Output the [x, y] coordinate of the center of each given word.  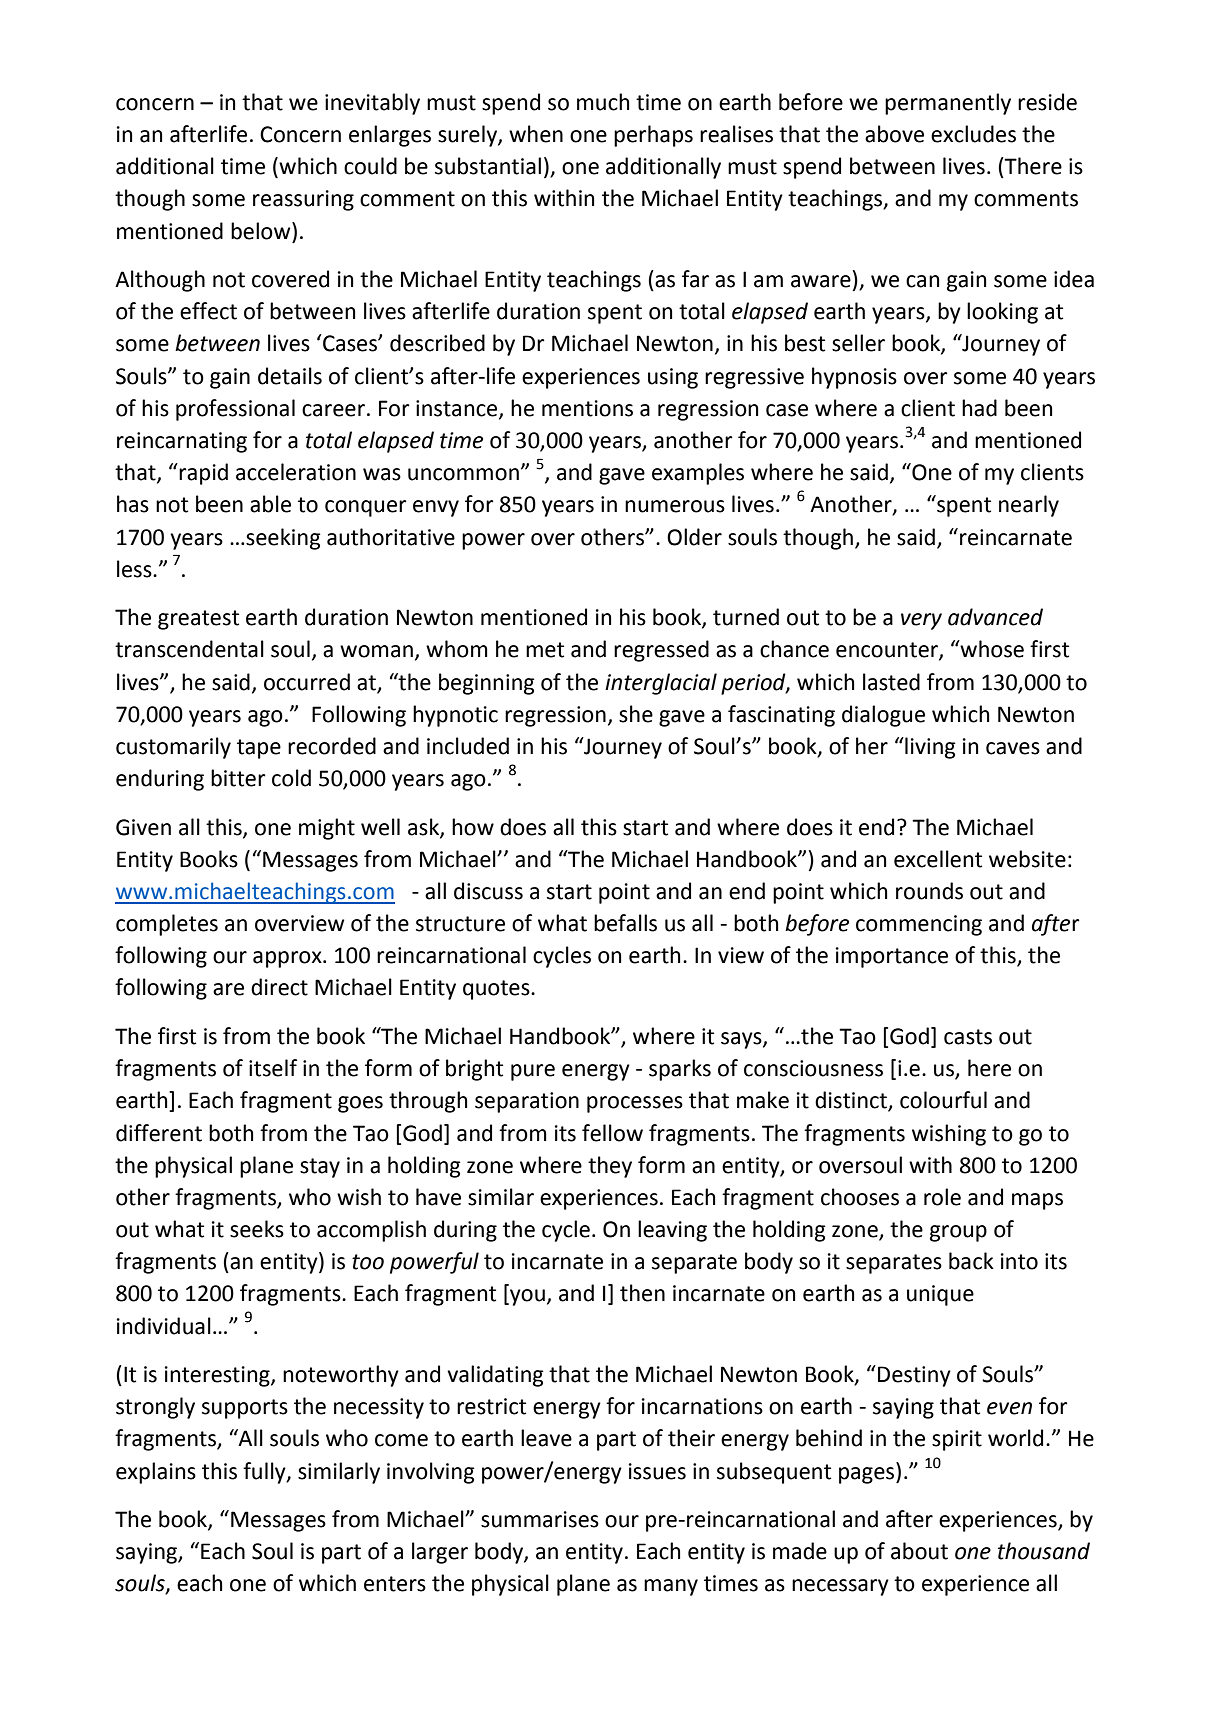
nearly [1029, 506]
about [919, 1551]
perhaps [653, 136]
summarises [540, 1519]
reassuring [303, 200]
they [610, 1167]
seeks [257, 1229]
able [270, 504]
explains [156, 1473]
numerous [675, 506]
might [327, 829]
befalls [625, 923]
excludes [973, 134]
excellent [938, 859]
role [942, 1197]
